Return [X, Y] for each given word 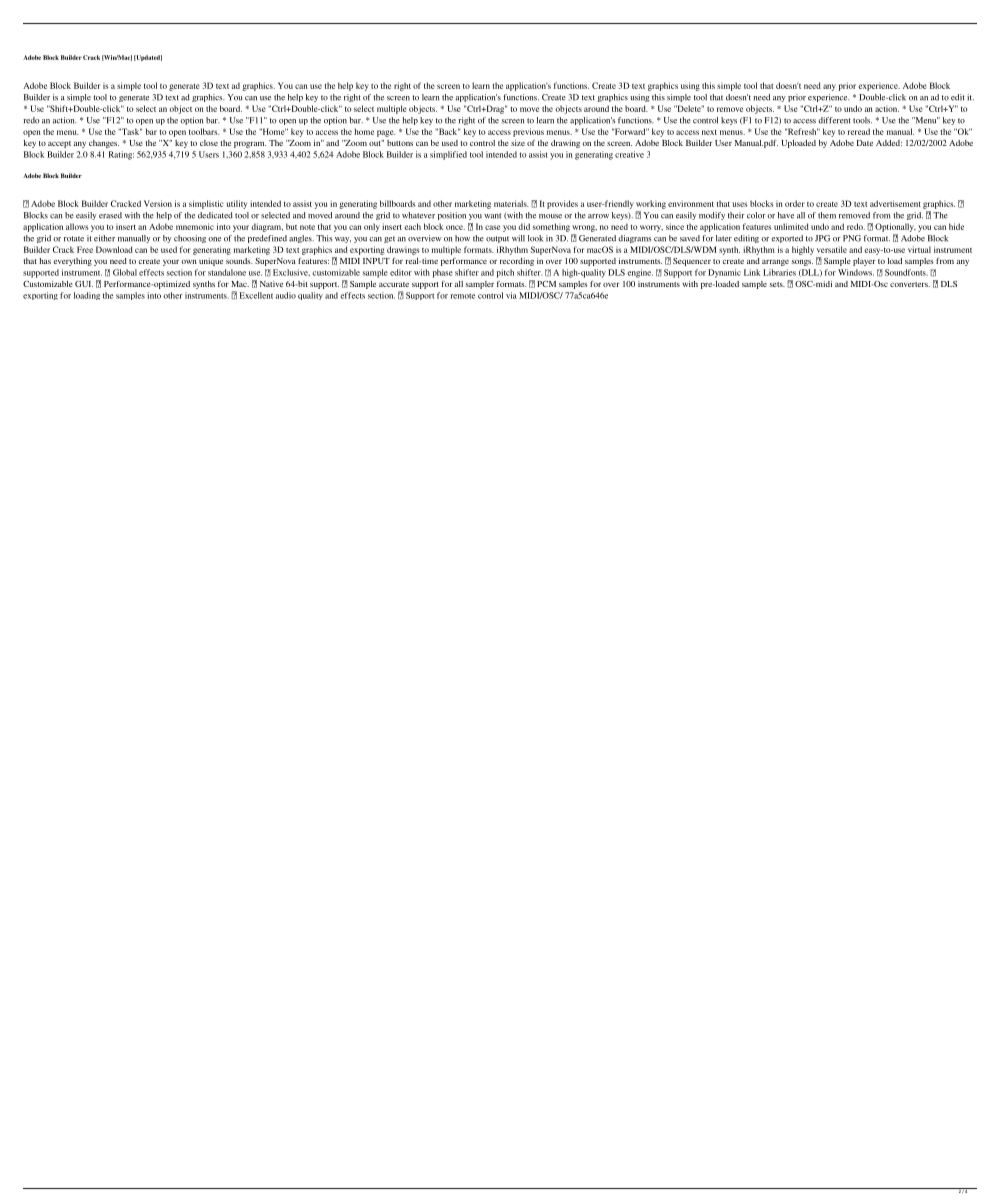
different [834, 120]
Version [158, 203]
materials [511, 203]
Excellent [256, 295]
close [209, 143]
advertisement [895, 203]
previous [528, 132]
